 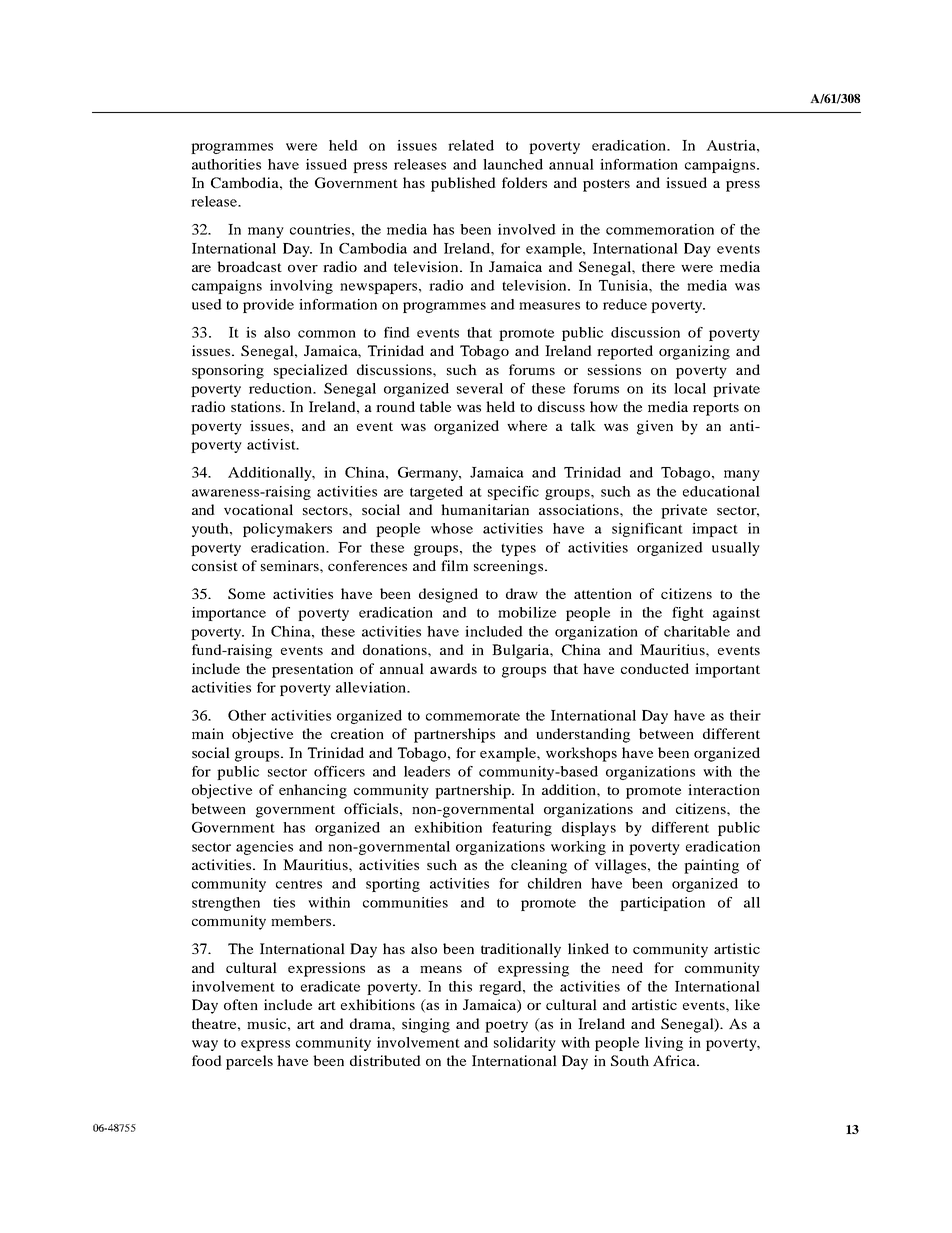 What do you see at coordinates (473, 716) in the screenshot?
I see `commemorate` at bounding box center [473, 716].
